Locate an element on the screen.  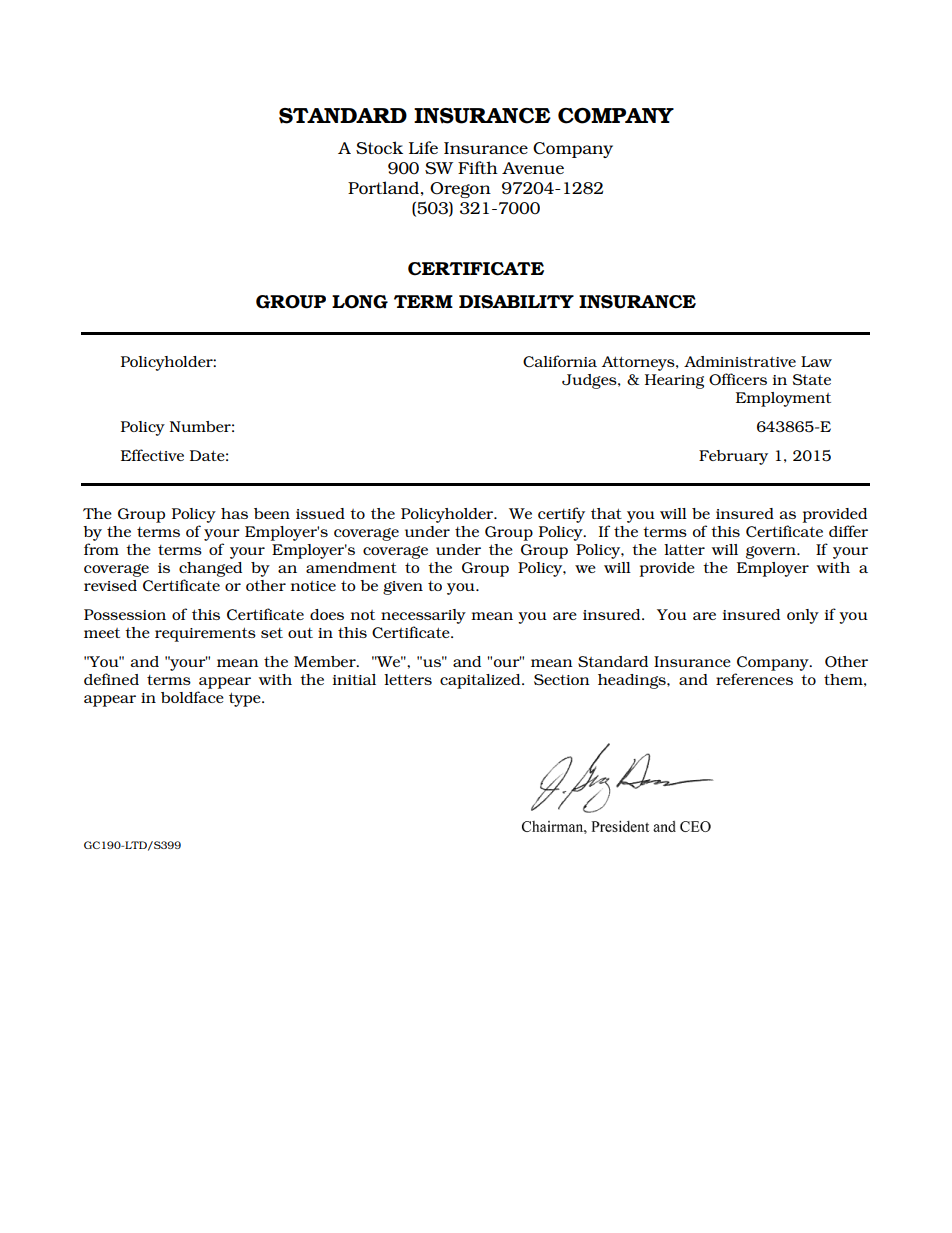
govern is located at coordinates (772, 552).
